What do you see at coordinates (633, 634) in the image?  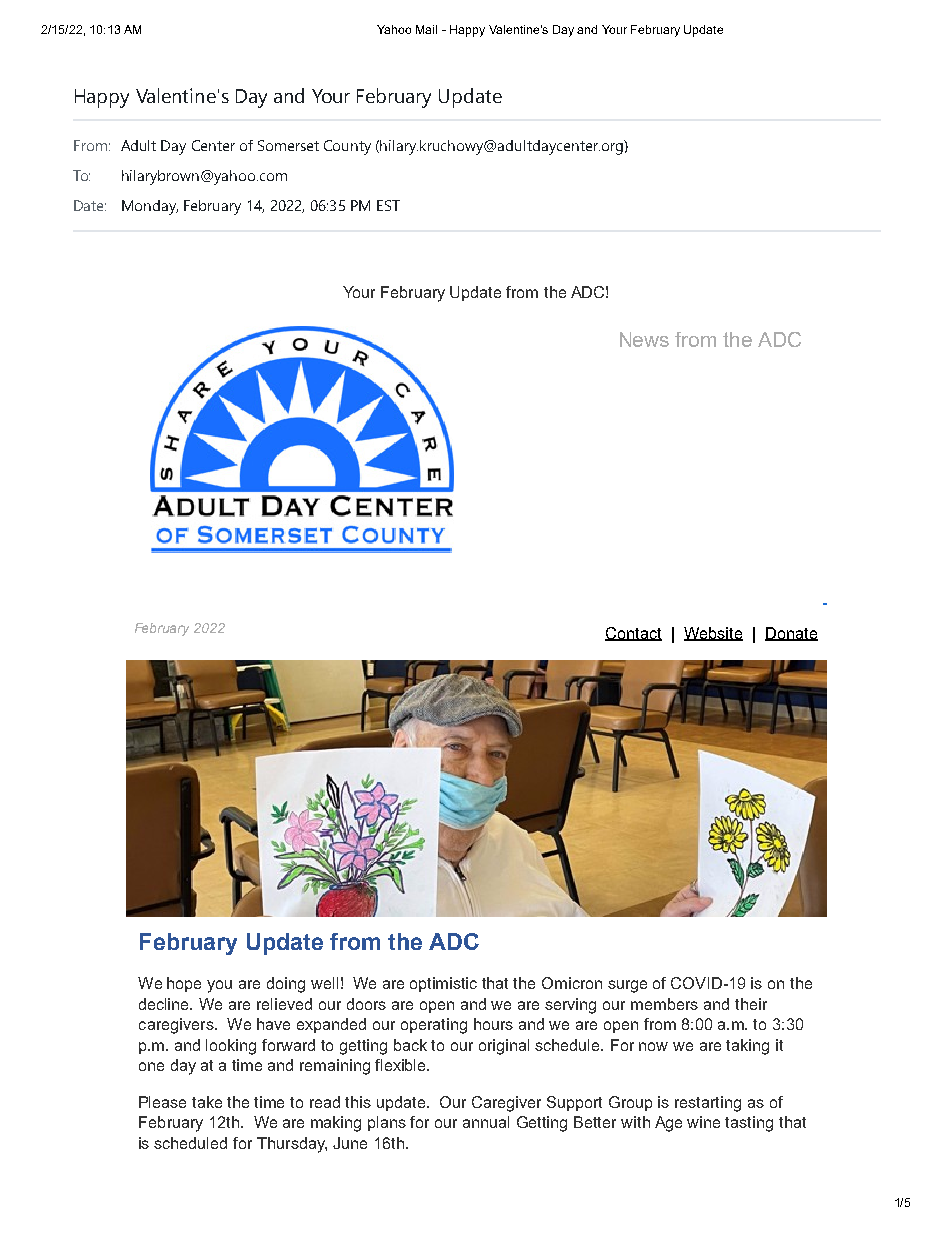 I see `Contact` at bounding box center [633, 634].
